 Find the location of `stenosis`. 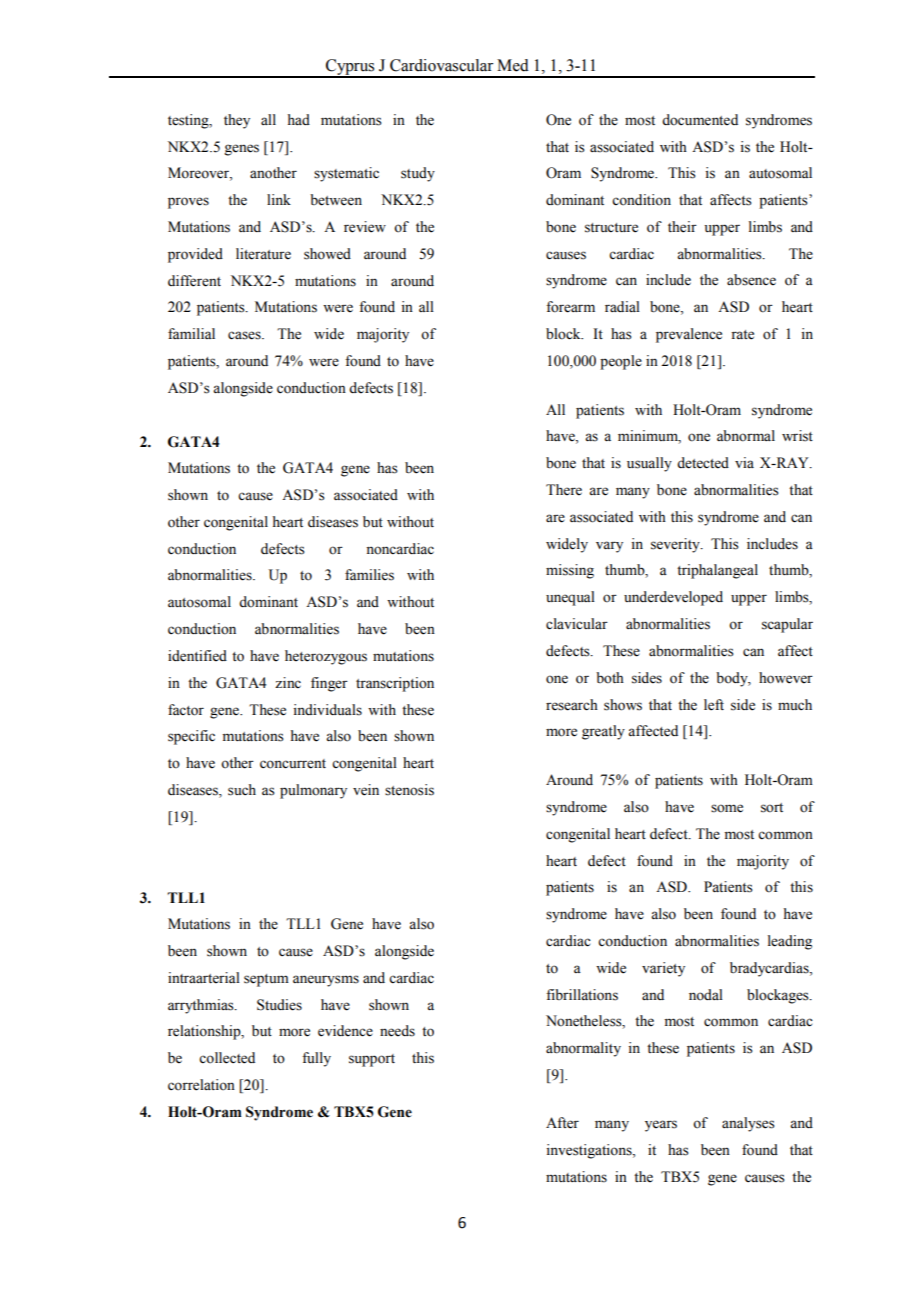

stenosis is located at coordinates (409, 790).
